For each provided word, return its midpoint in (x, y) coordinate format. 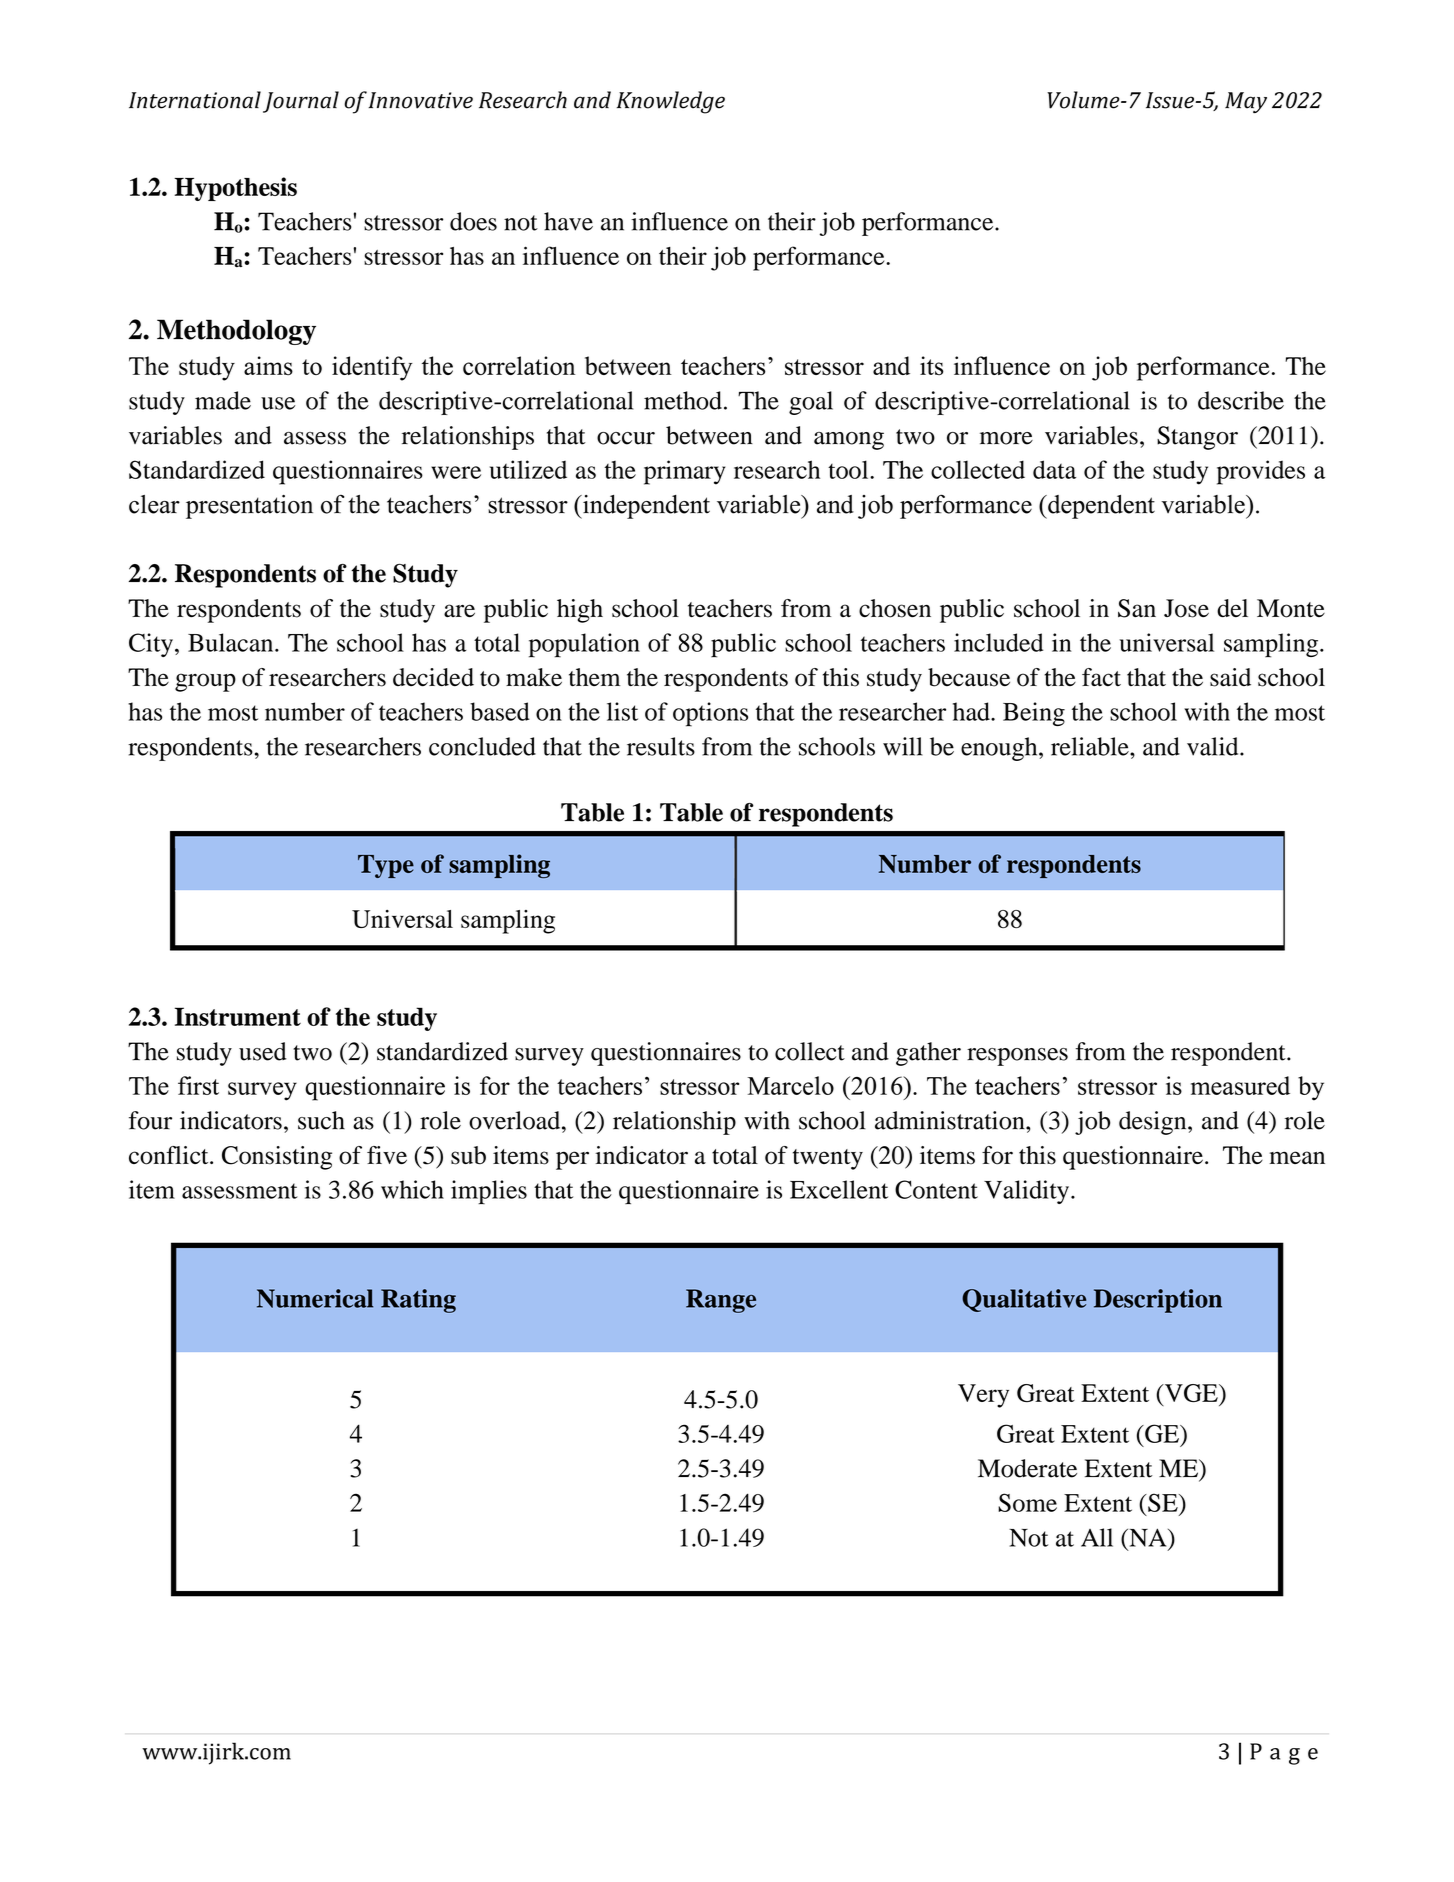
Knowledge (671, 102)
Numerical (315, 1298)
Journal (301, 102)
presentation (249, 507)
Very (983, 1396)
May (1246, 102)
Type (386, 866)
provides (1261, 472)
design (1154, 1123)
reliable (1091, 746)
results (661, 746)
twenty (828, 1159)
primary (684, 472)
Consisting (277, 1158)
